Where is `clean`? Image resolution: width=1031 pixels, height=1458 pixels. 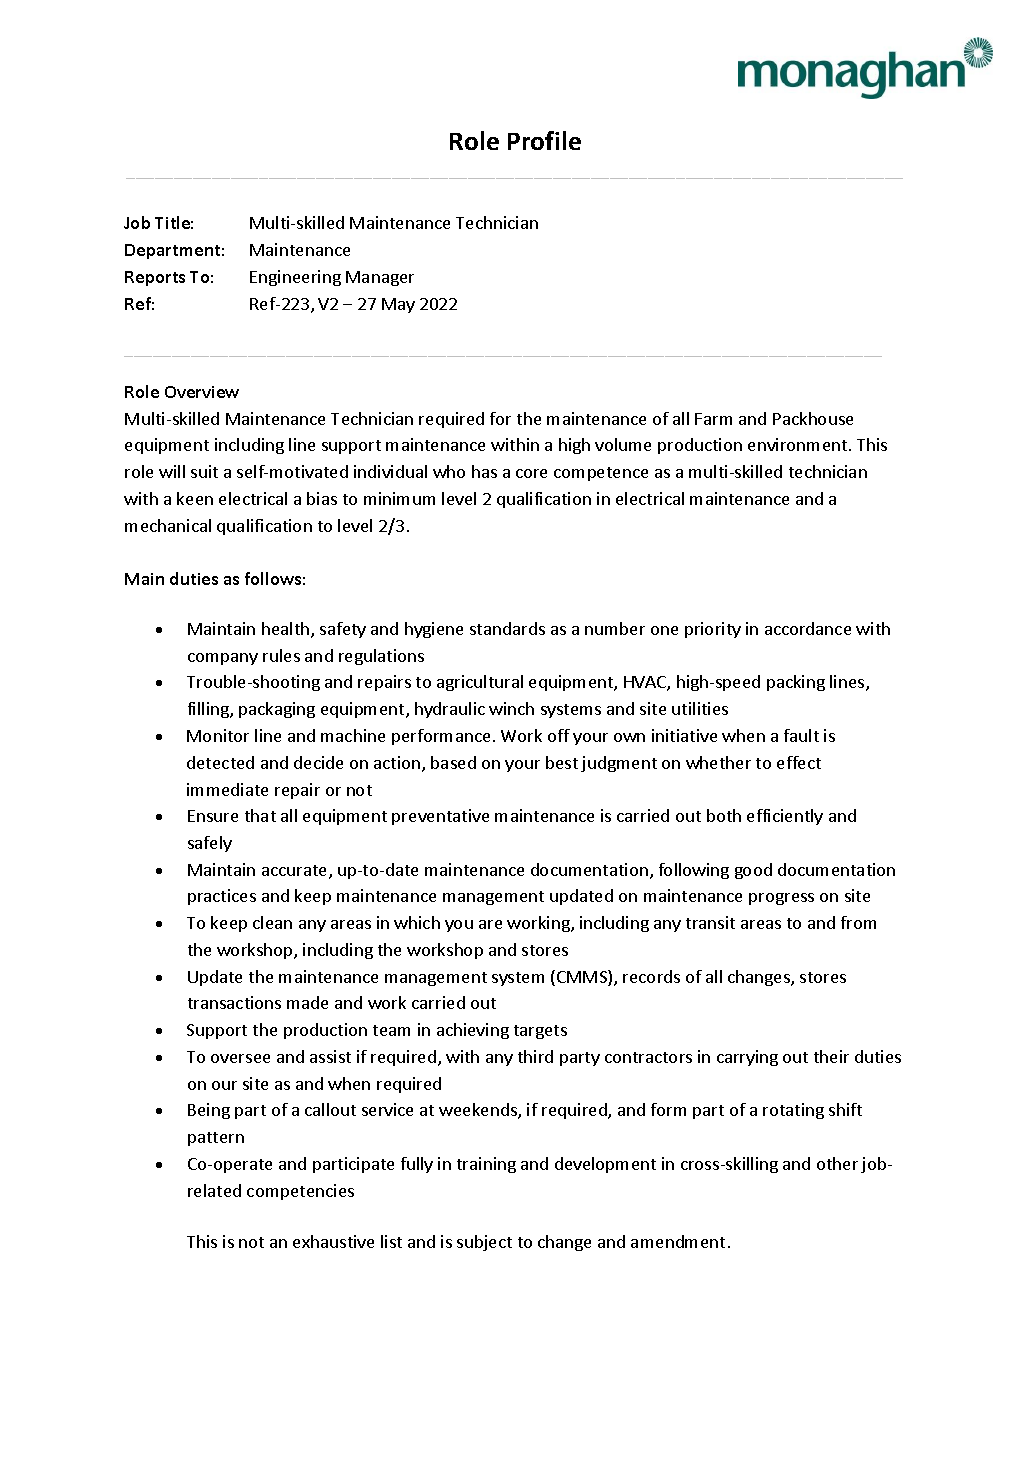
clean is located at coordinates (272, 922).
